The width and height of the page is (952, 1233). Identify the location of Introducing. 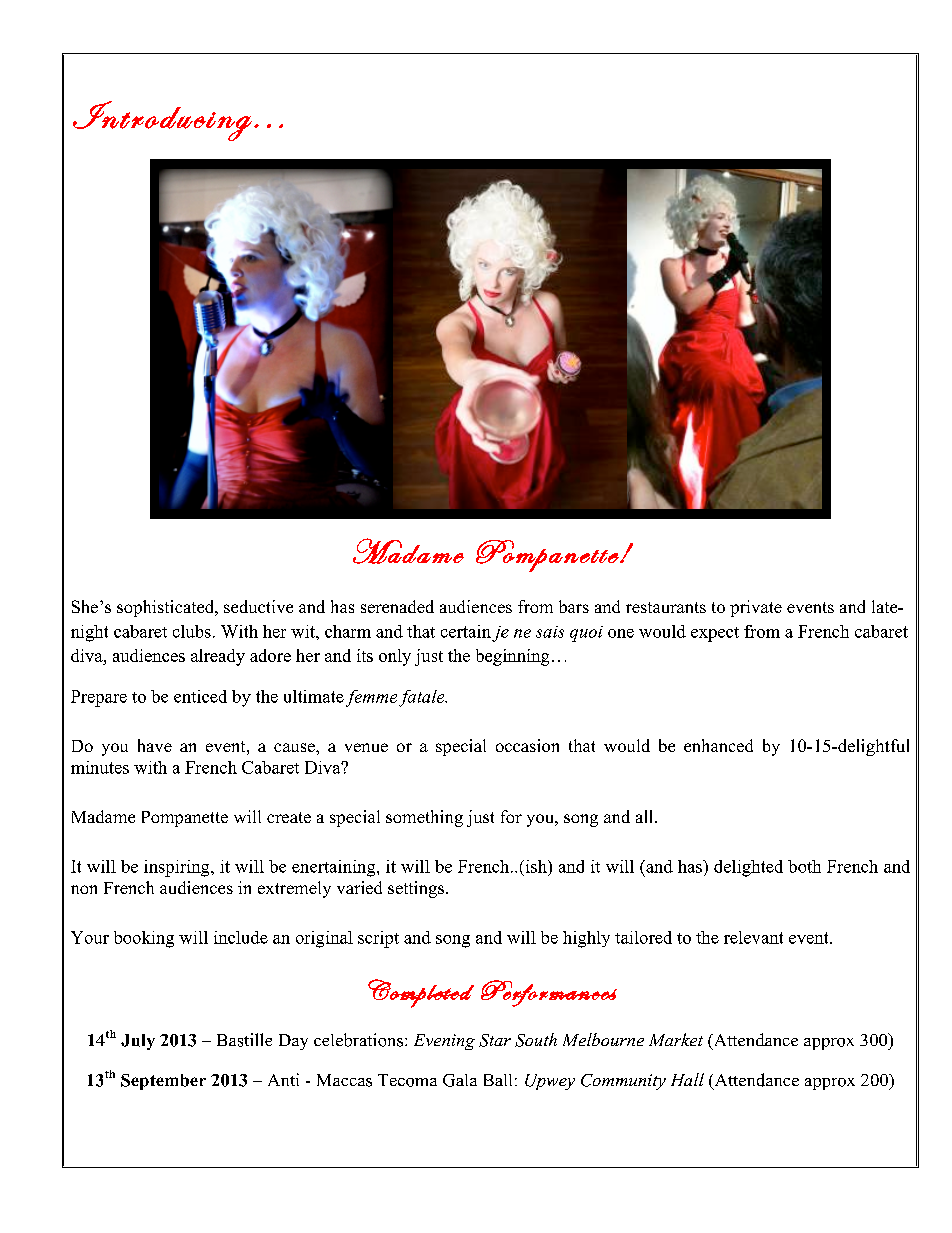
(162, 121).
